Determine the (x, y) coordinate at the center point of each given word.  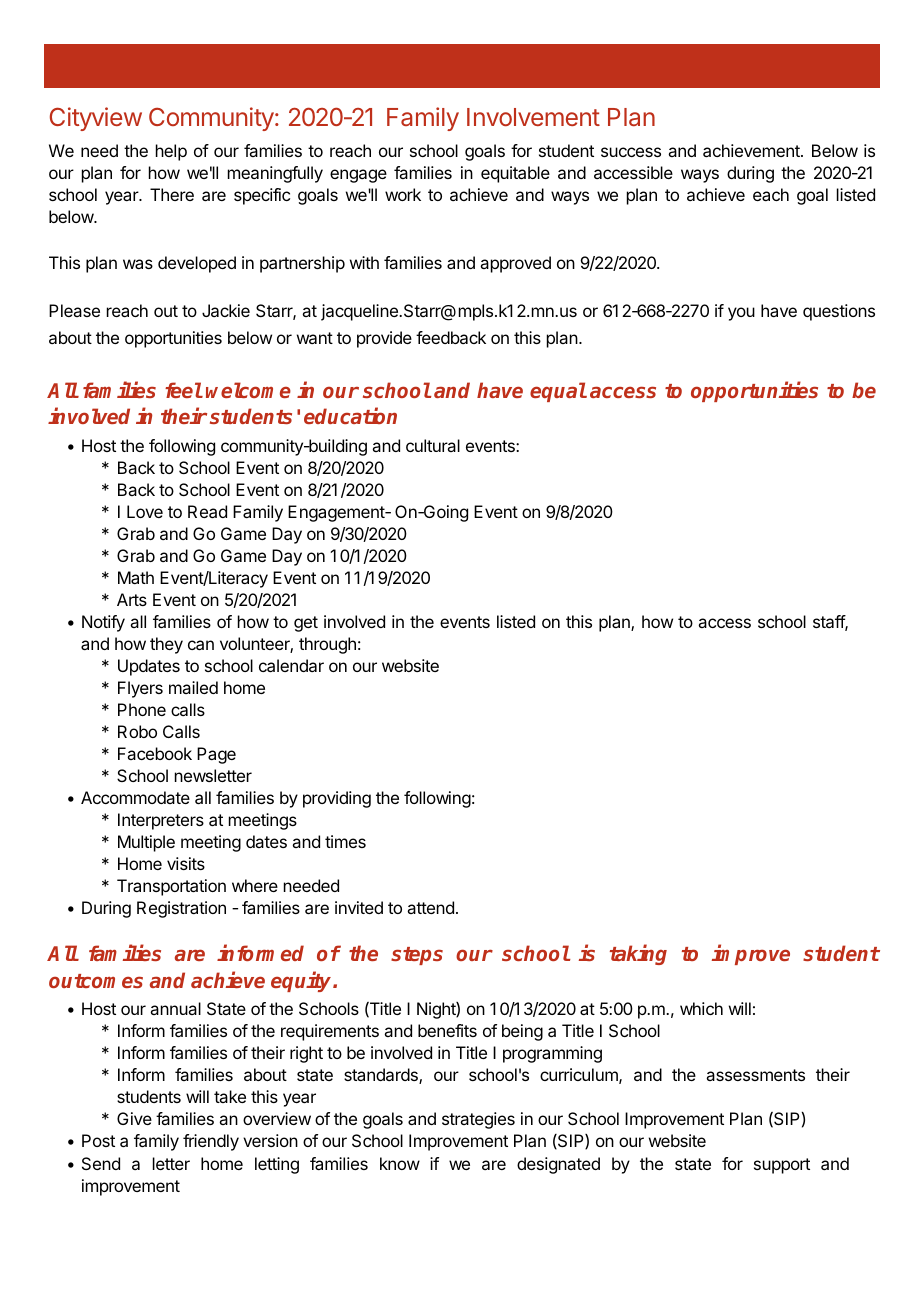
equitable (515, 174)
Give (134, 1118)
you (741, 314)
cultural (433, 445)
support (782, 1166)
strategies (478, 1120)
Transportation (171, 887)
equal (558, 392)
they (166, 645)
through (327, 645)
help (171, 152)
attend (430, 907)
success (631, 152)
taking (638, 955)
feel (183, 390)
